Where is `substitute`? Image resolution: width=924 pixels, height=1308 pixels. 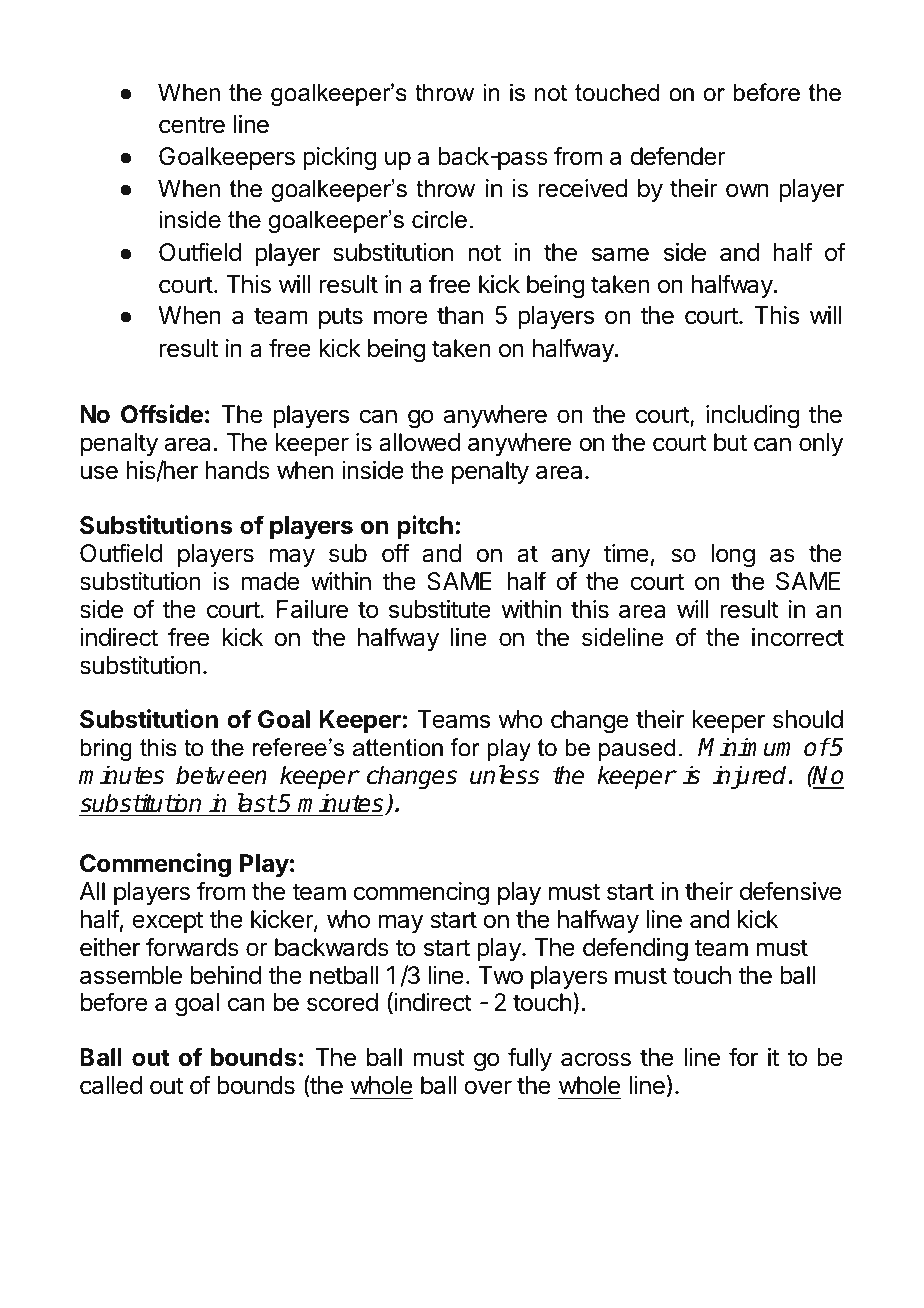 substitute is located at coordinates (440, 609).
